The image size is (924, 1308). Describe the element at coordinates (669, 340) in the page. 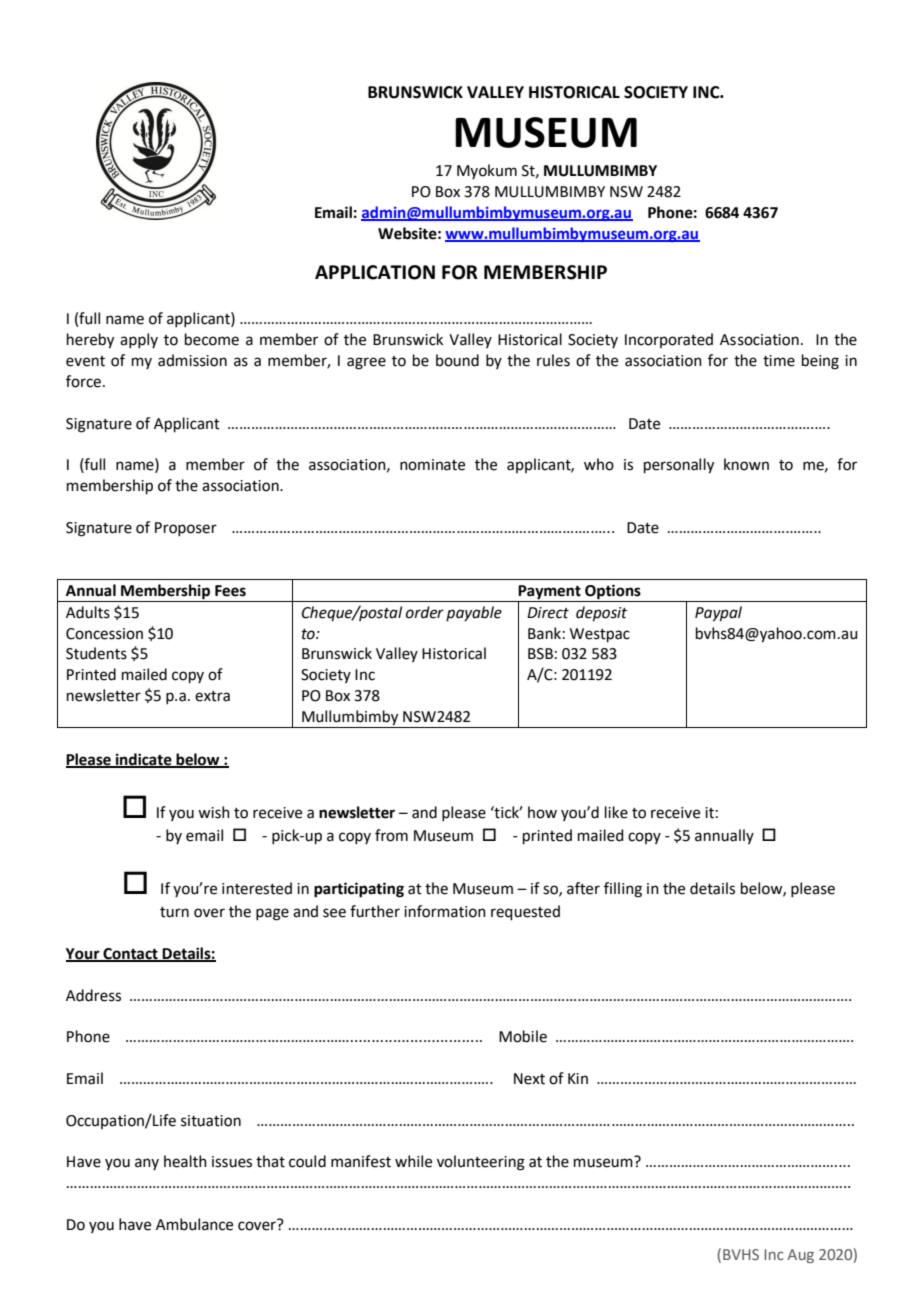

I see `Incorporated` at that location.
